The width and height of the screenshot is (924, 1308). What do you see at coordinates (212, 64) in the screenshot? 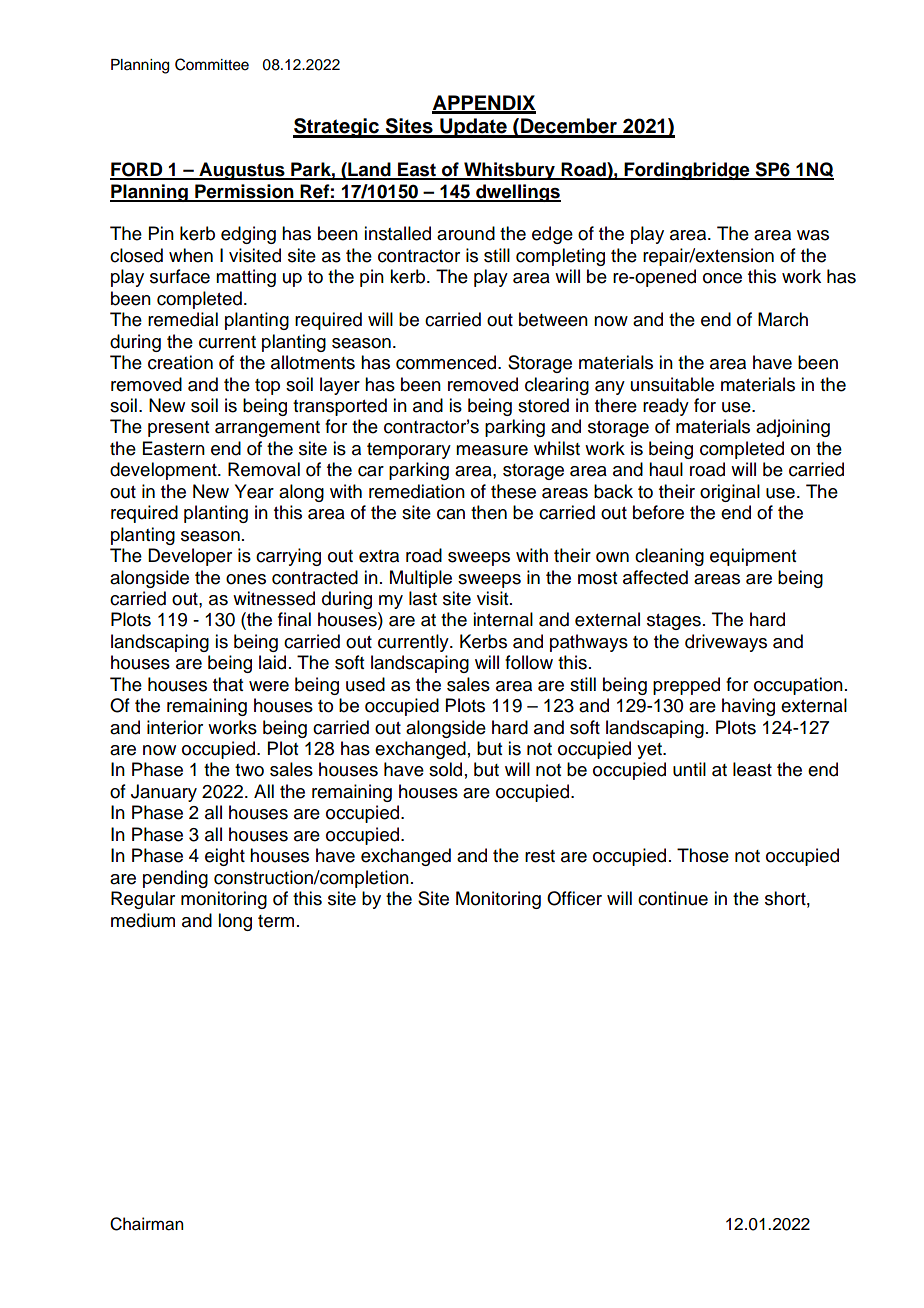
I see `Committee` at bounding box center [212, 64].
